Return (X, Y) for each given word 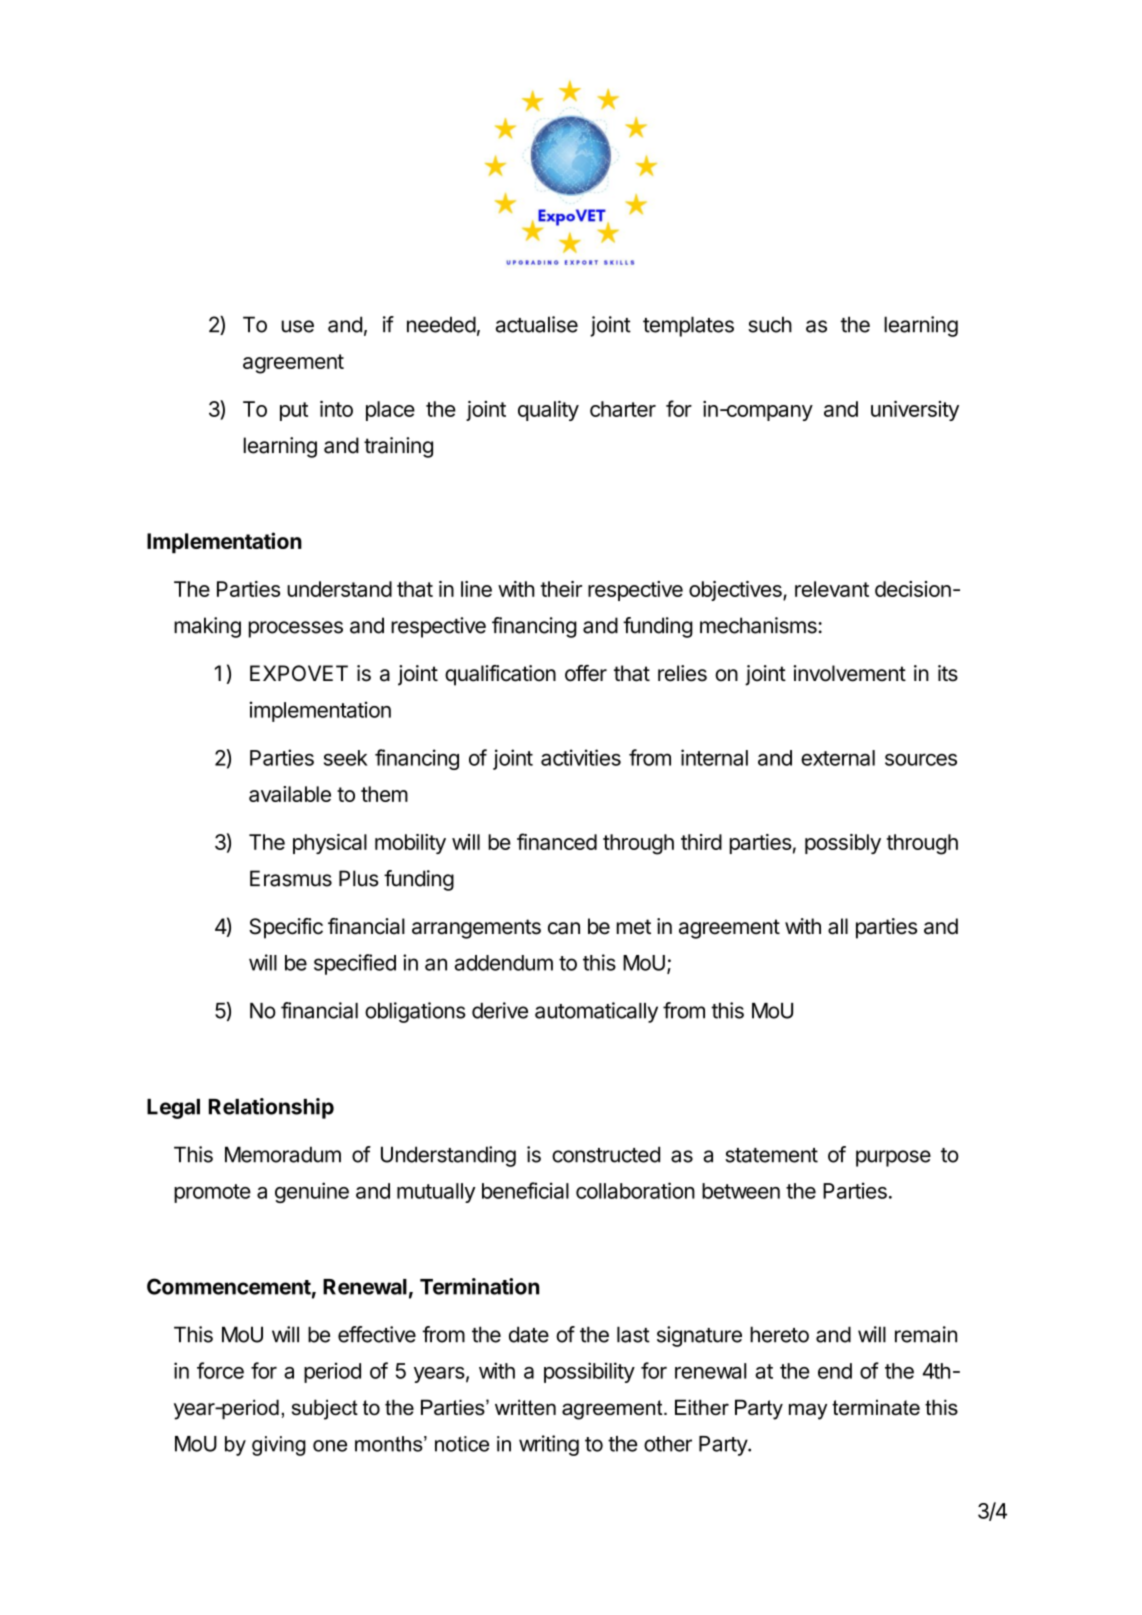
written (525, 1407)
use (298, 326)
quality (548, 411)
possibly (843, 844)
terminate (876, 1407)
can (564, 928)
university (915, 411)
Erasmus (291, 878)
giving (279, 1446)
